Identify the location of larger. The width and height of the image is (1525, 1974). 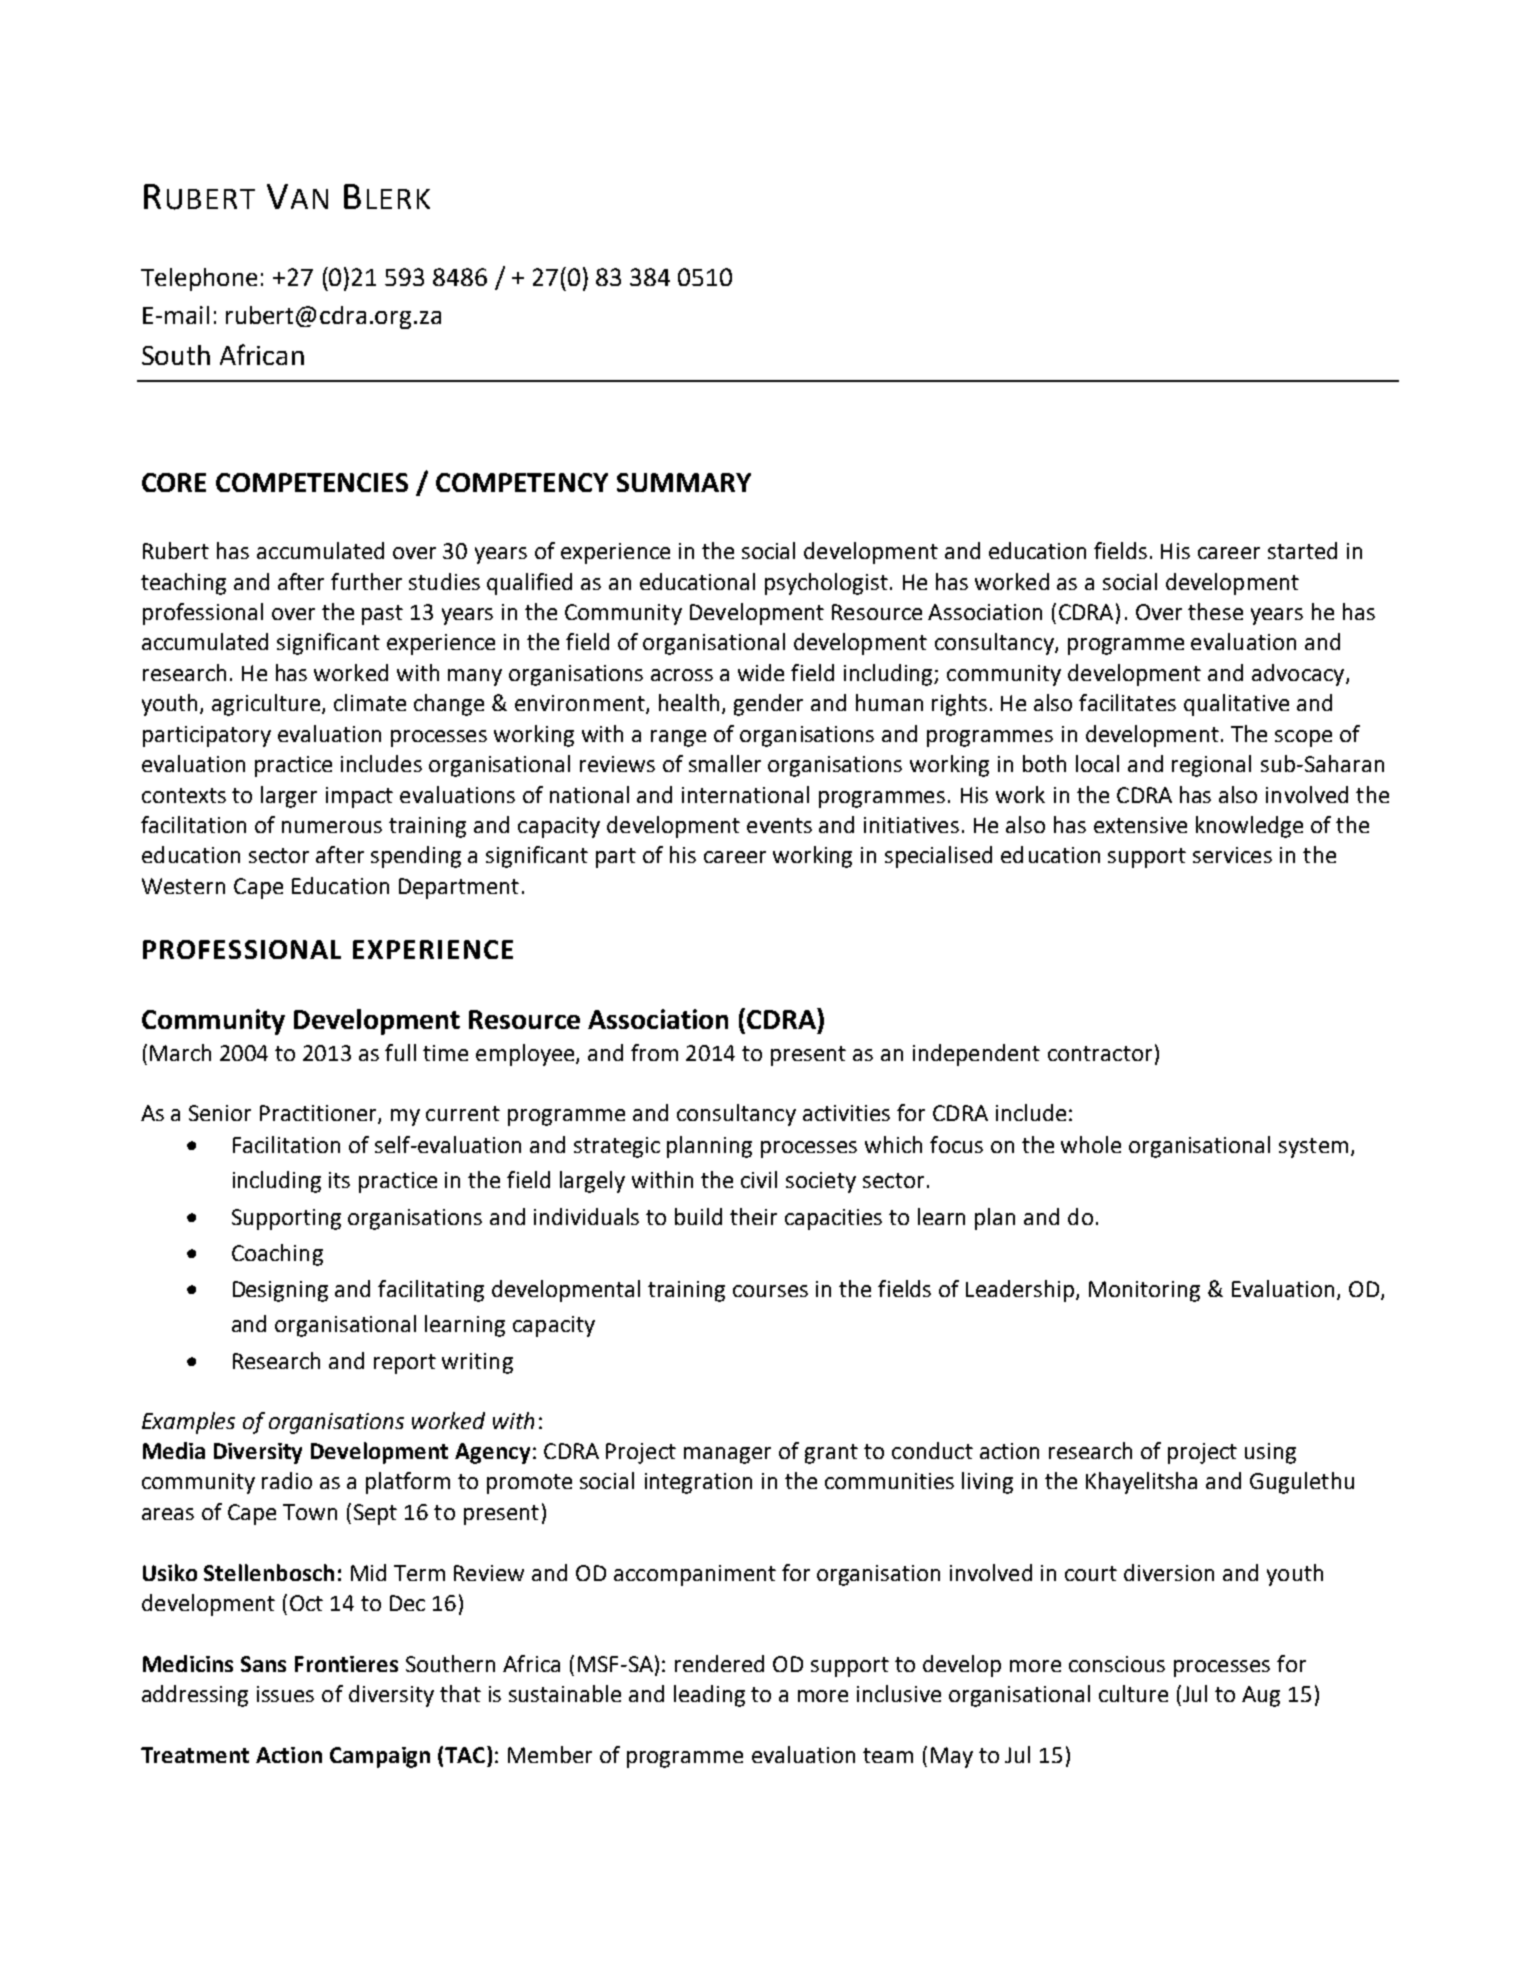
(289, 797).
